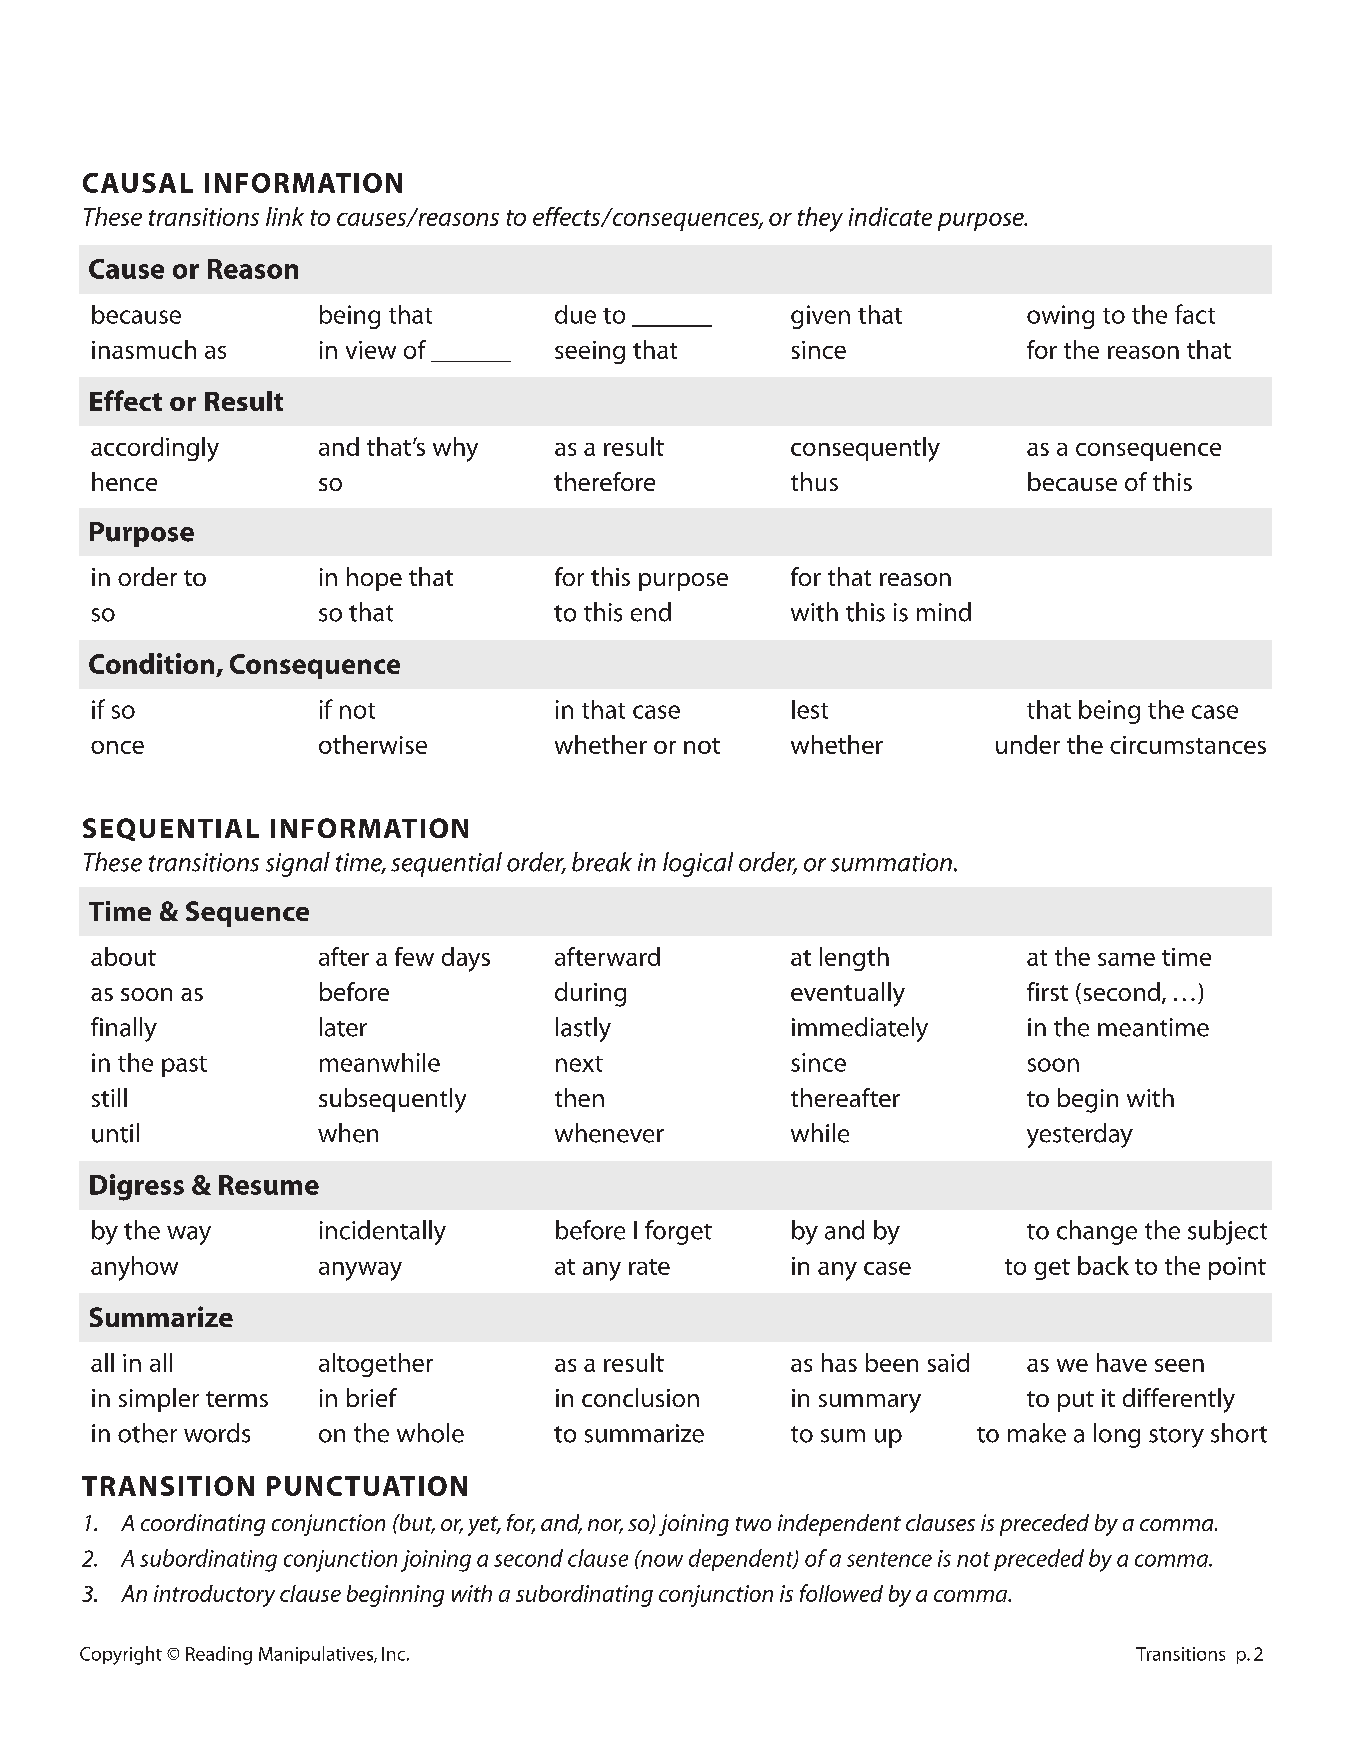 The height and width of the document is (1748, 1351). Describe the element at coordinates (214, 1596) in the document. I see `introductory` at that location.
